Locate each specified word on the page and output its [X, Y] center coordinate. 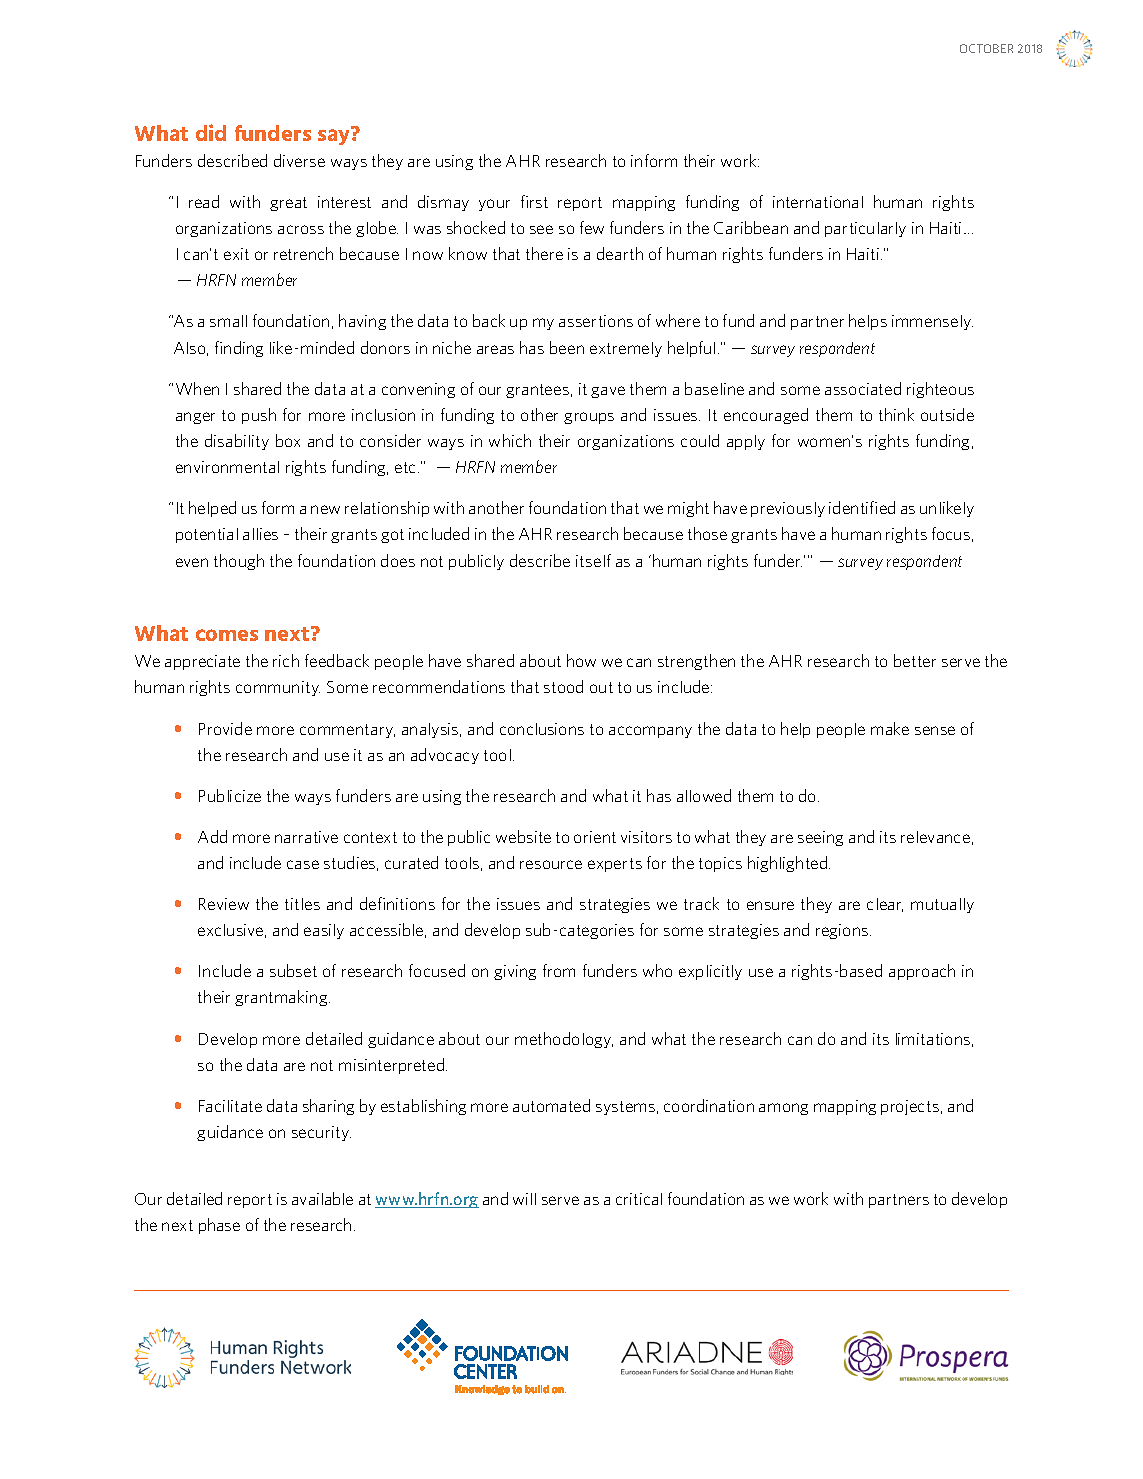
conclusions [542, 729]
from [559, 970]
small [228, 321]
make [890, 728]
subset [293, 970]
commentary [347, 731]
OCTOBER [986, 48]
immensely [932, 322]
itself [593, 560]
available [322, 1198]
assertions [596, 321]
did [211, 132]
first [534, 201]
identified [862, 507]
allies [260, 534]
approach [922, 972]
